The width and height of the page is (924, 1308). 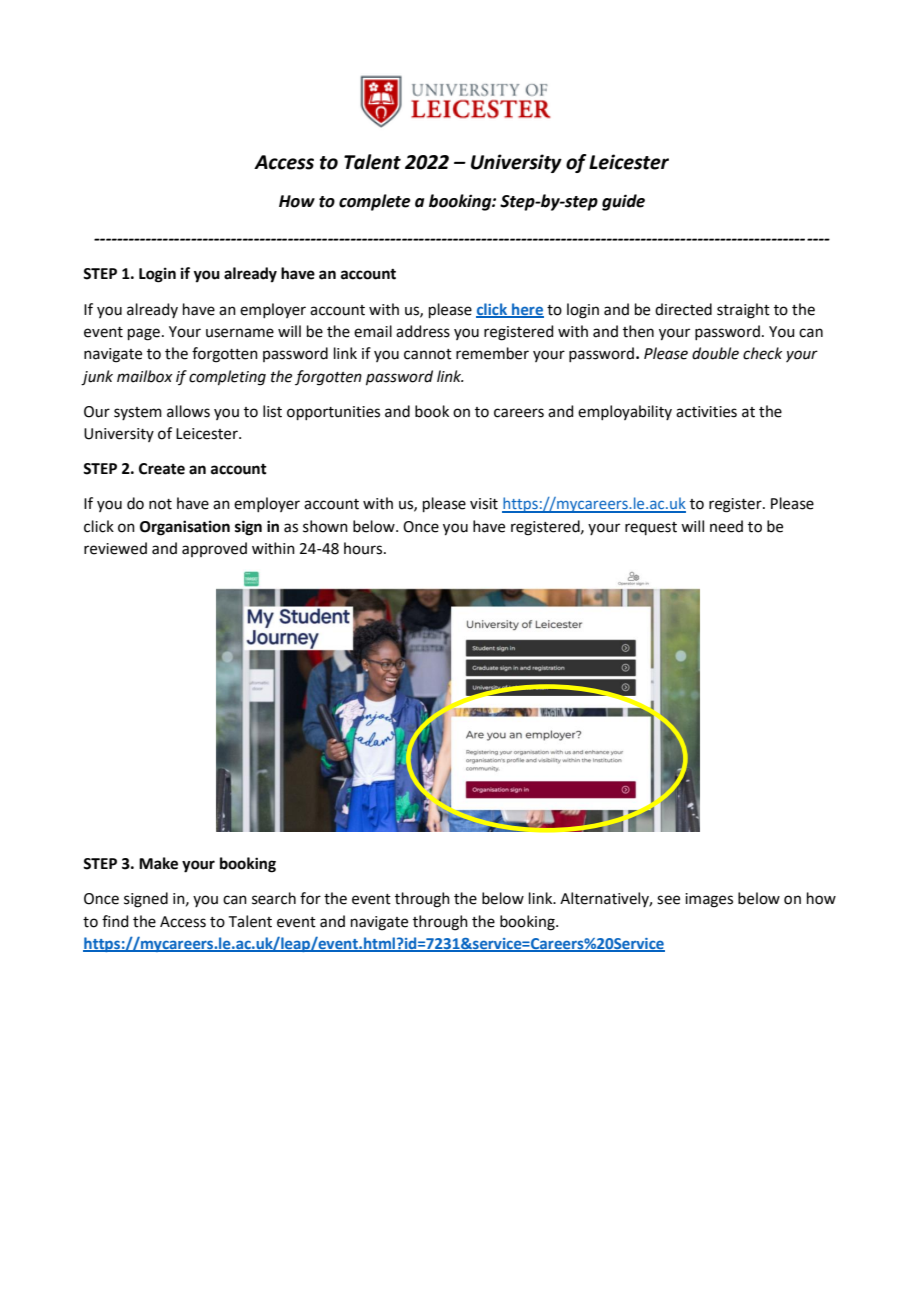 What do you see at coordinates (428, 354) in the page?
I see `cannot` at bounding box center [428, 354].
